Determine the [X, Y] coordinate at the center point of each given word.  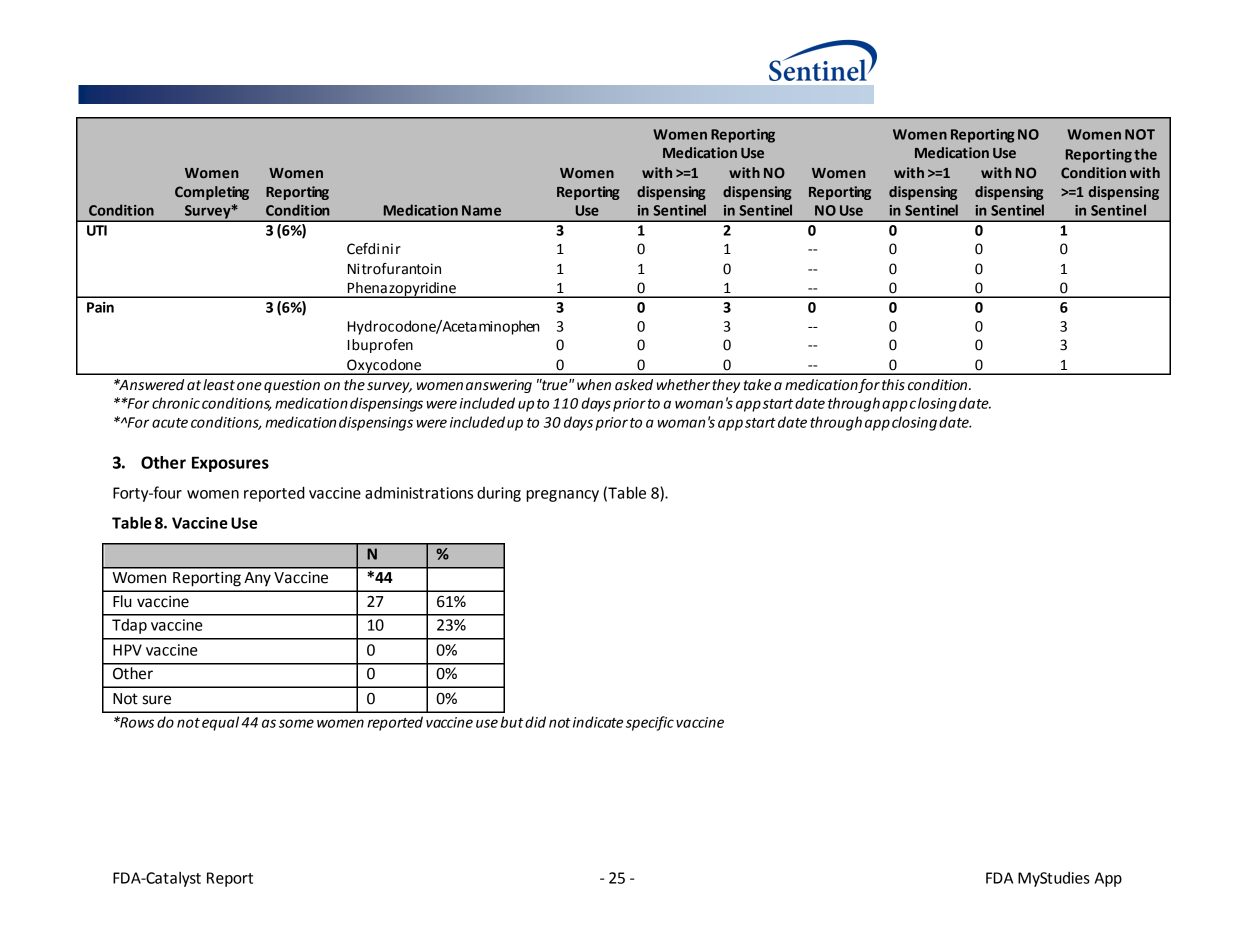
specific [650, 723]
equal [220, 723]
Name [481, 210]
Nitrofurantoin [394, 269]
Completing [212, 193]
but [512, 722]
